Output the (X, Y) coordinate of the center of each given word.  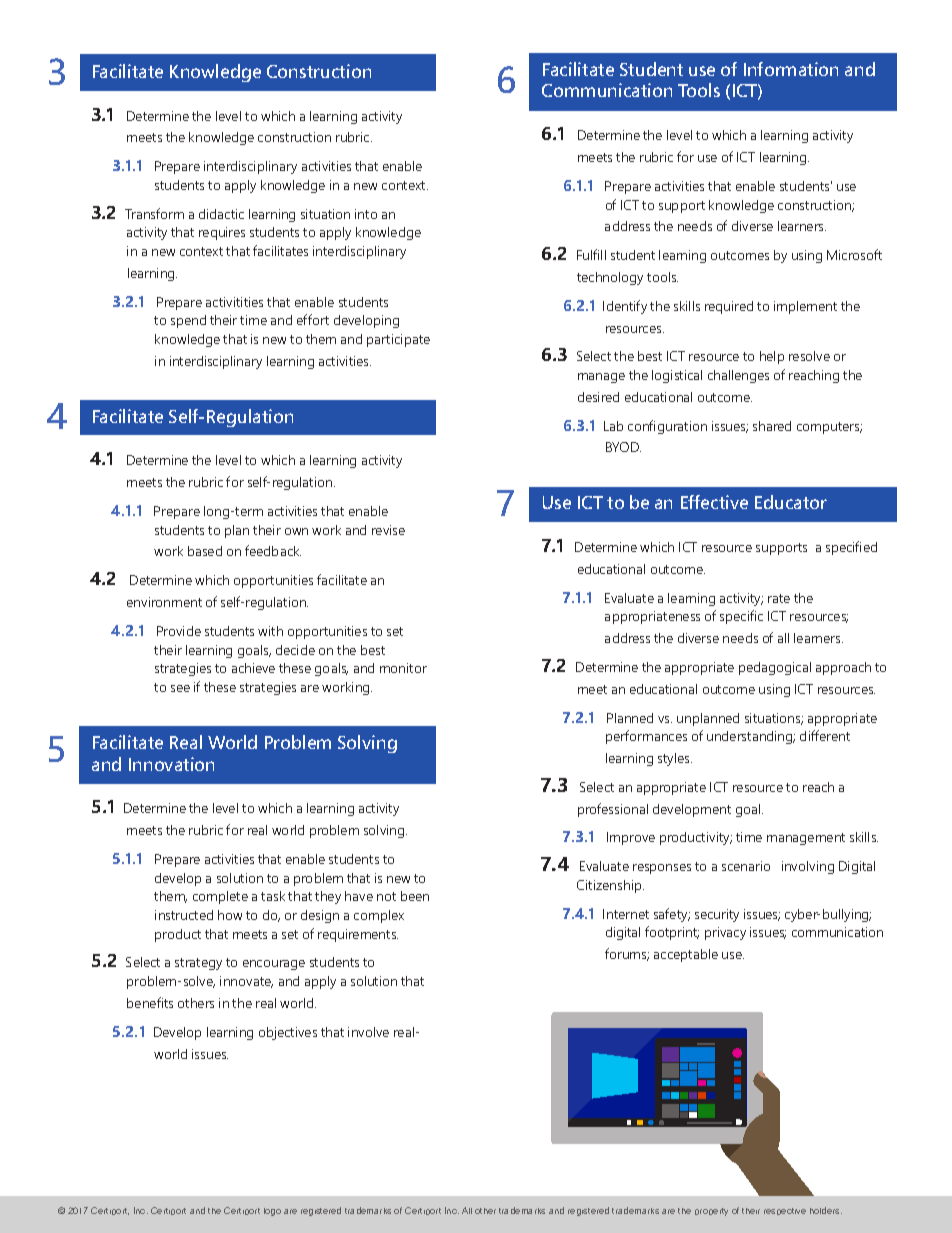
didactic (221, 214)
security (717, 915)
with (270, 631)
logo (272, 1212)
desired (598, 397)
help (772, 357)
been (415, 896)
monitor (403, 668)
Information (791, 69)
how (230, 915)
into (366, 214)
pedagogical (775, 668)
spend (188, 321)
